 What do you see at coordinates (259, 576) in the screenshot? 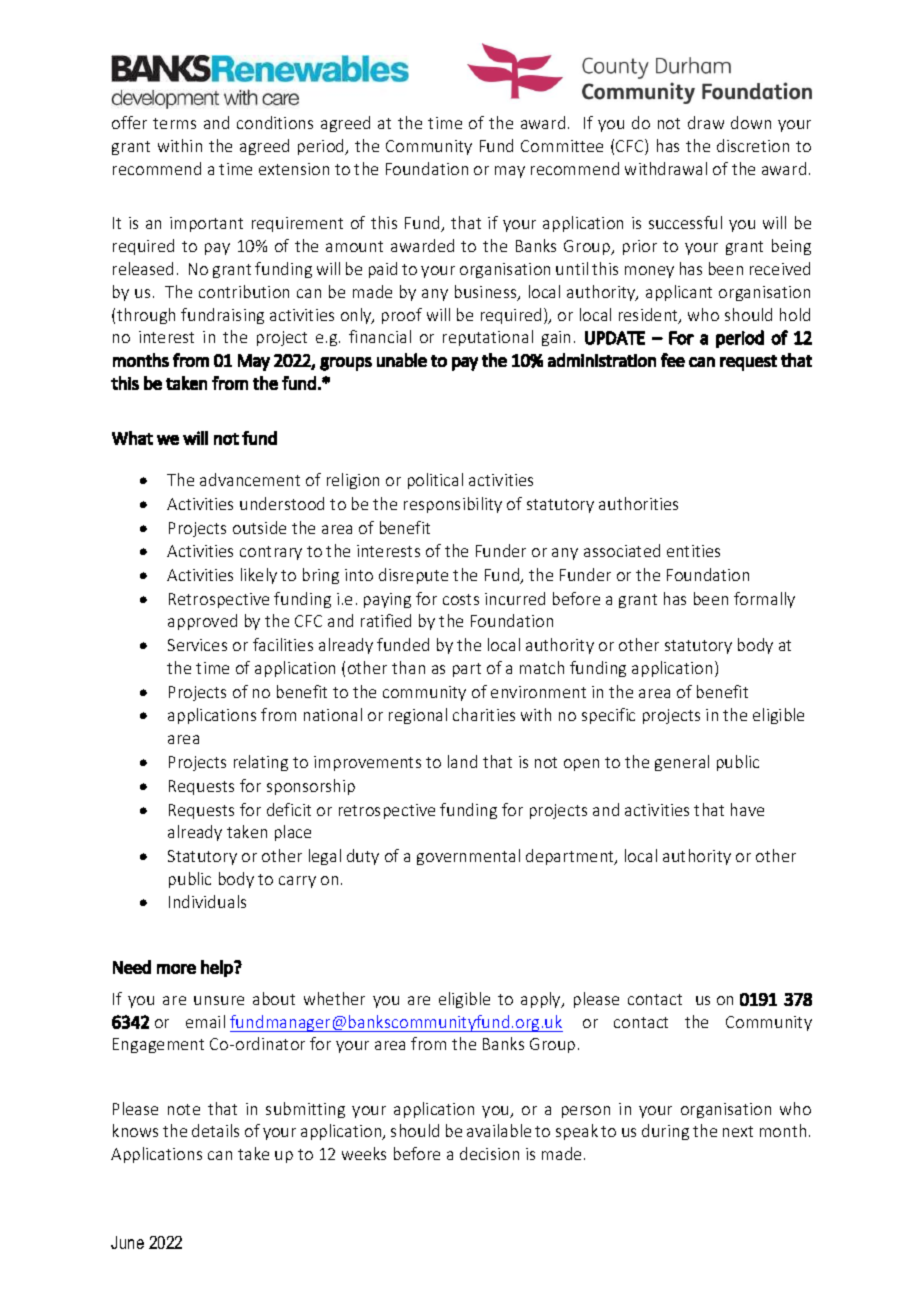
I see `likely` at bounding box center [259, 576].
